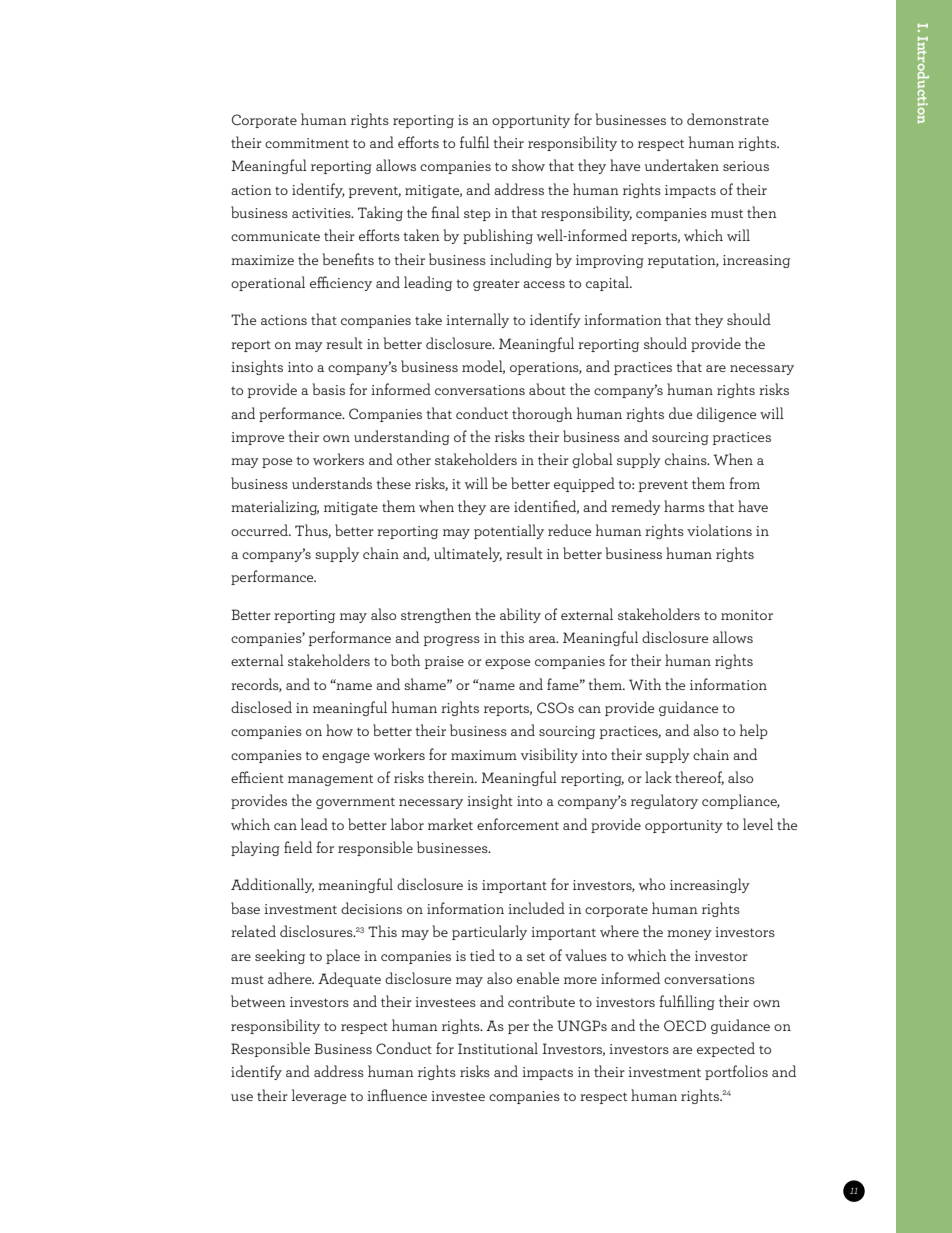 Image resolution: width=952 pixels, height=1233 pixels. Describe the element at coordinates (307, 143) in the screenshot. I see `commitment` at that location.
